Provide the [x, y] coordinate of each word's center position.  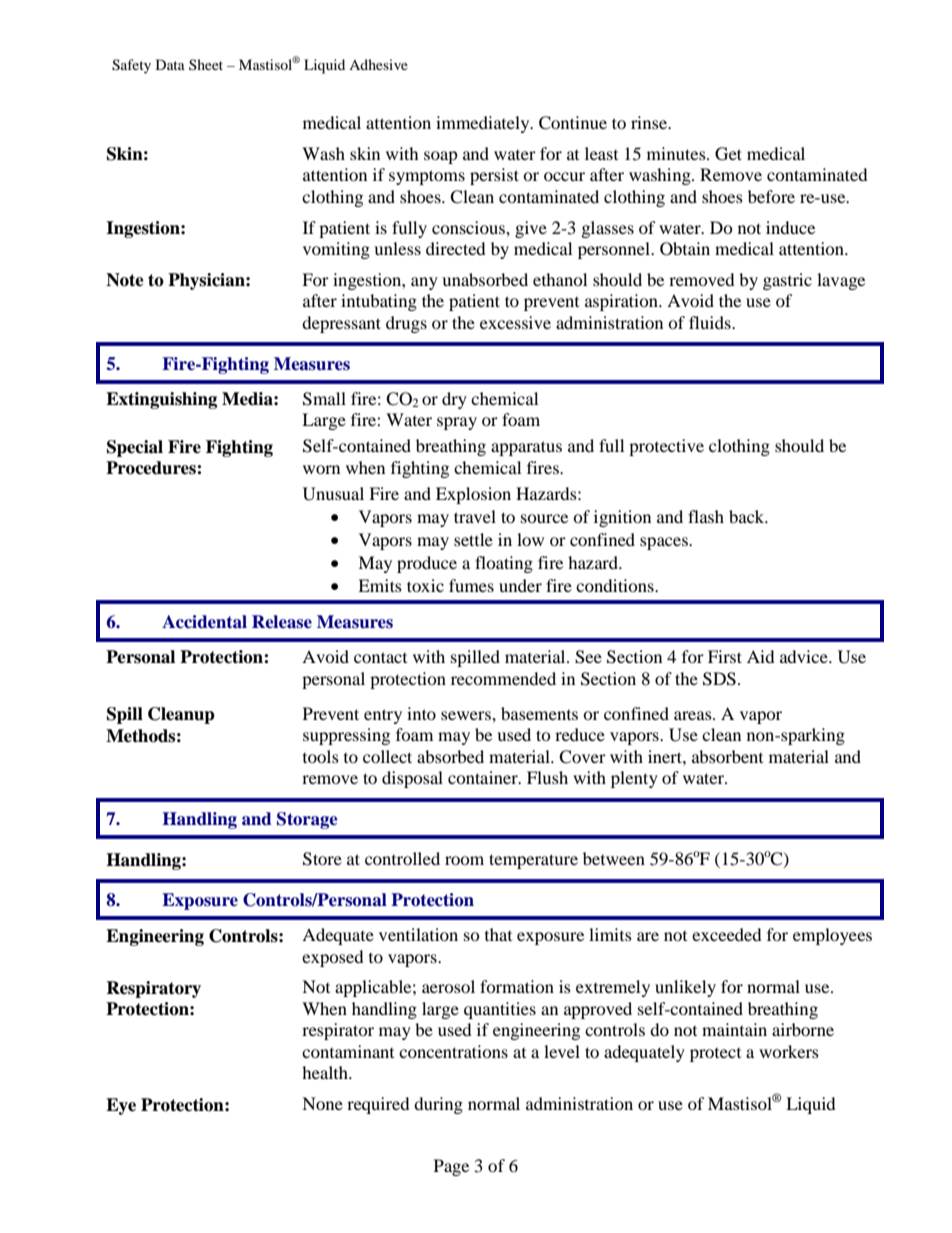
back [748, 516]
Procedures [152, 468]
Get [728, 154]
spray [457, 423]
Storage [307, 820]
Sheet [206, 64]
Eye [121, 1106]
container [484, 777]
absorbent [727, 756]
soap [441, 157]
